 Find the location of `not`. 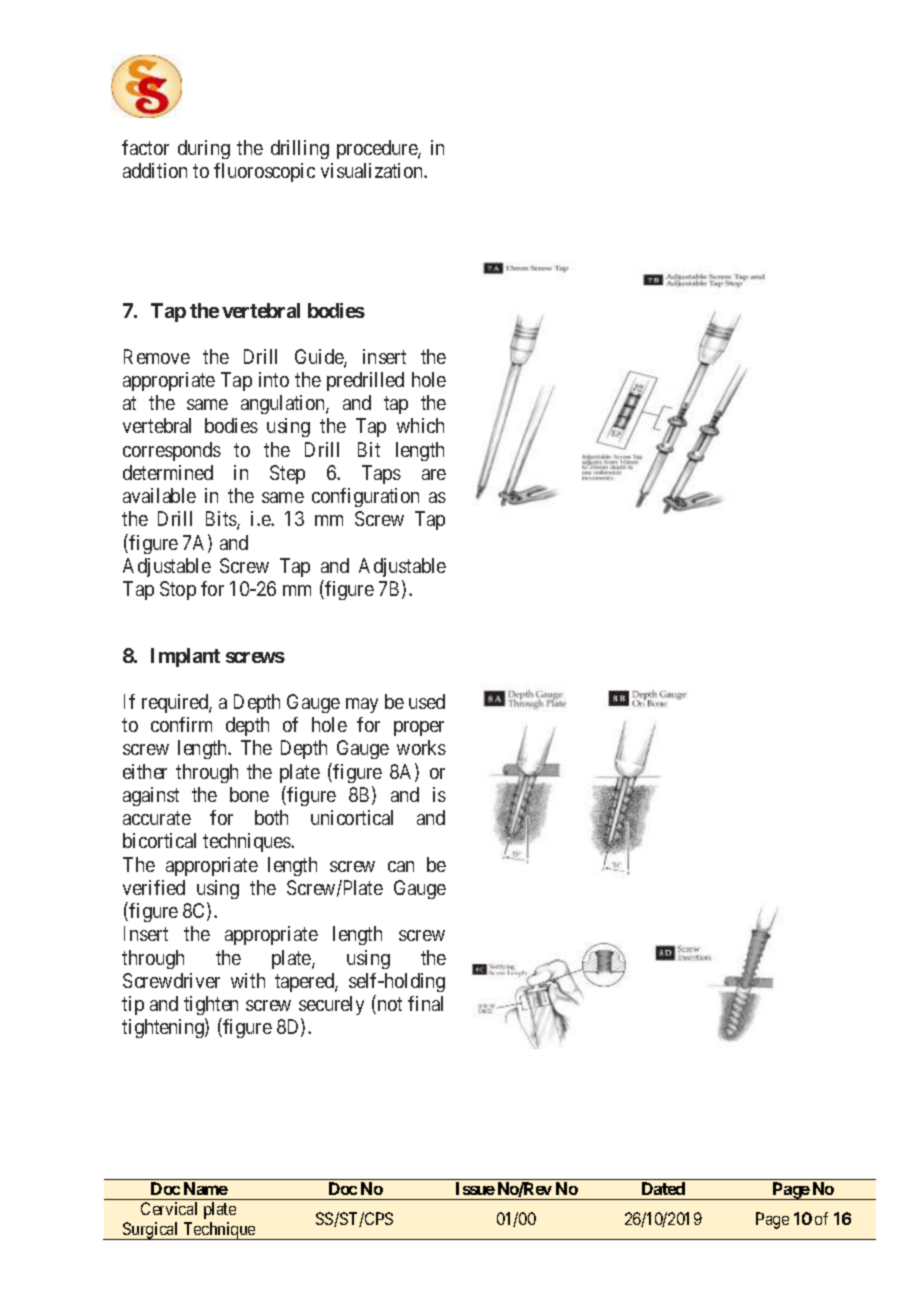

not is located at coordinates (388, 1005).
